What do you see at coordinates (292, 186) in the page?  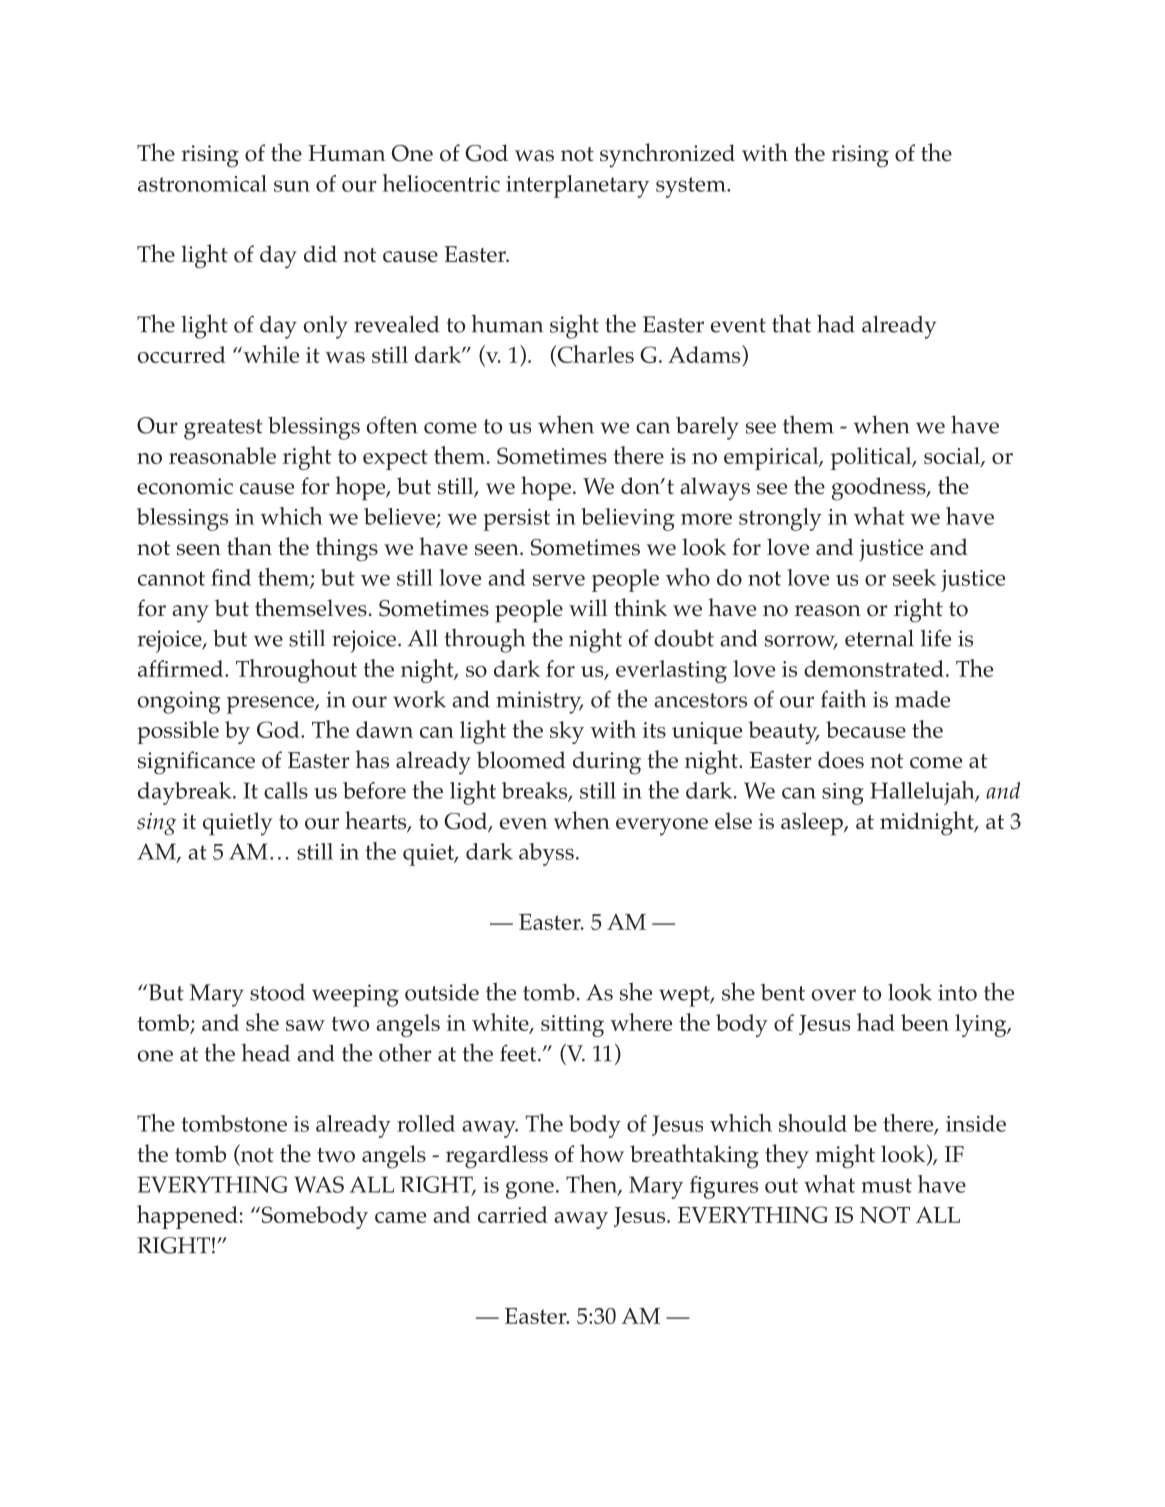 I see `sun` at bounding box center [292, 186].
